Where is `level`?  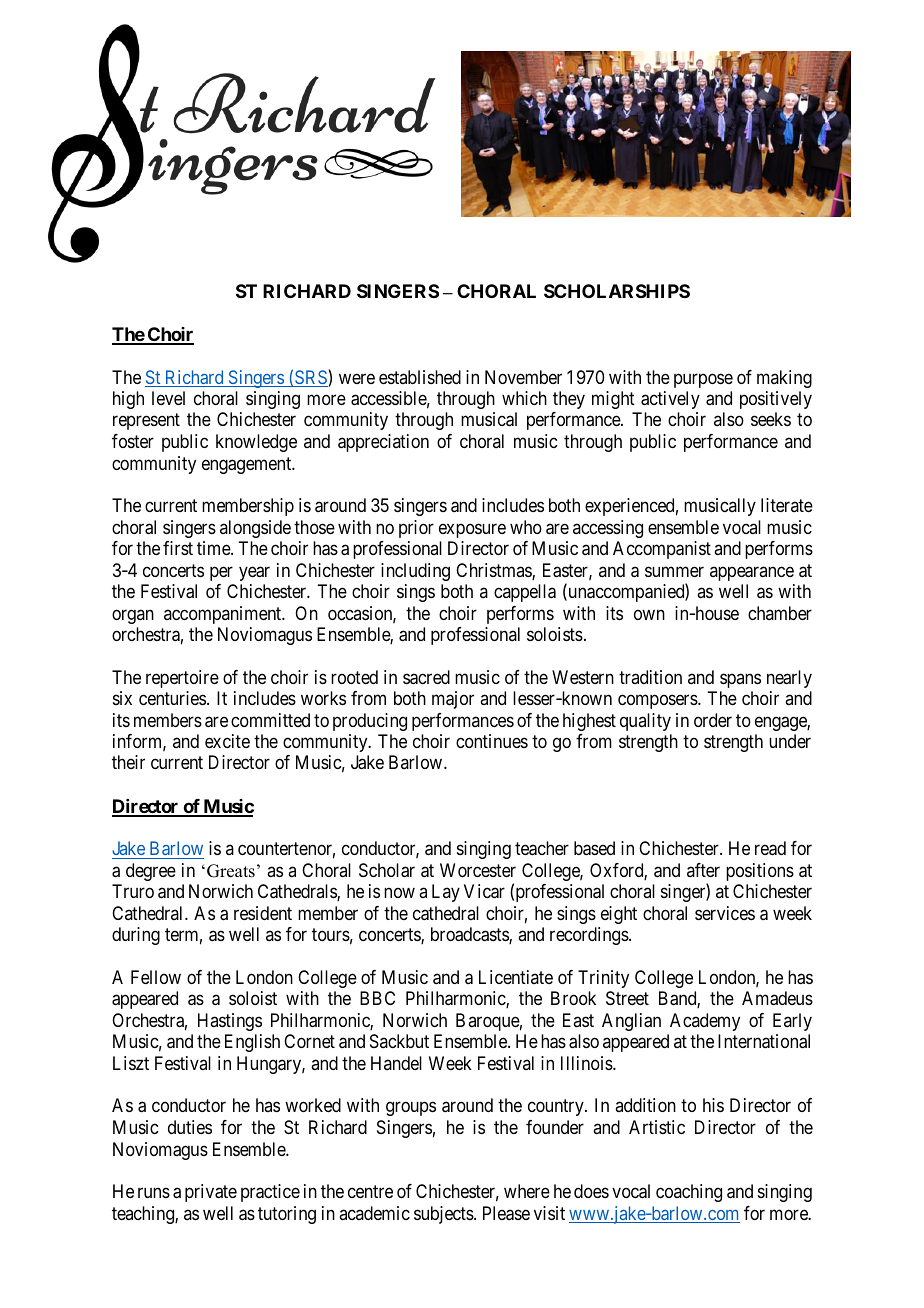
level is located at coordinates (168, 398).
